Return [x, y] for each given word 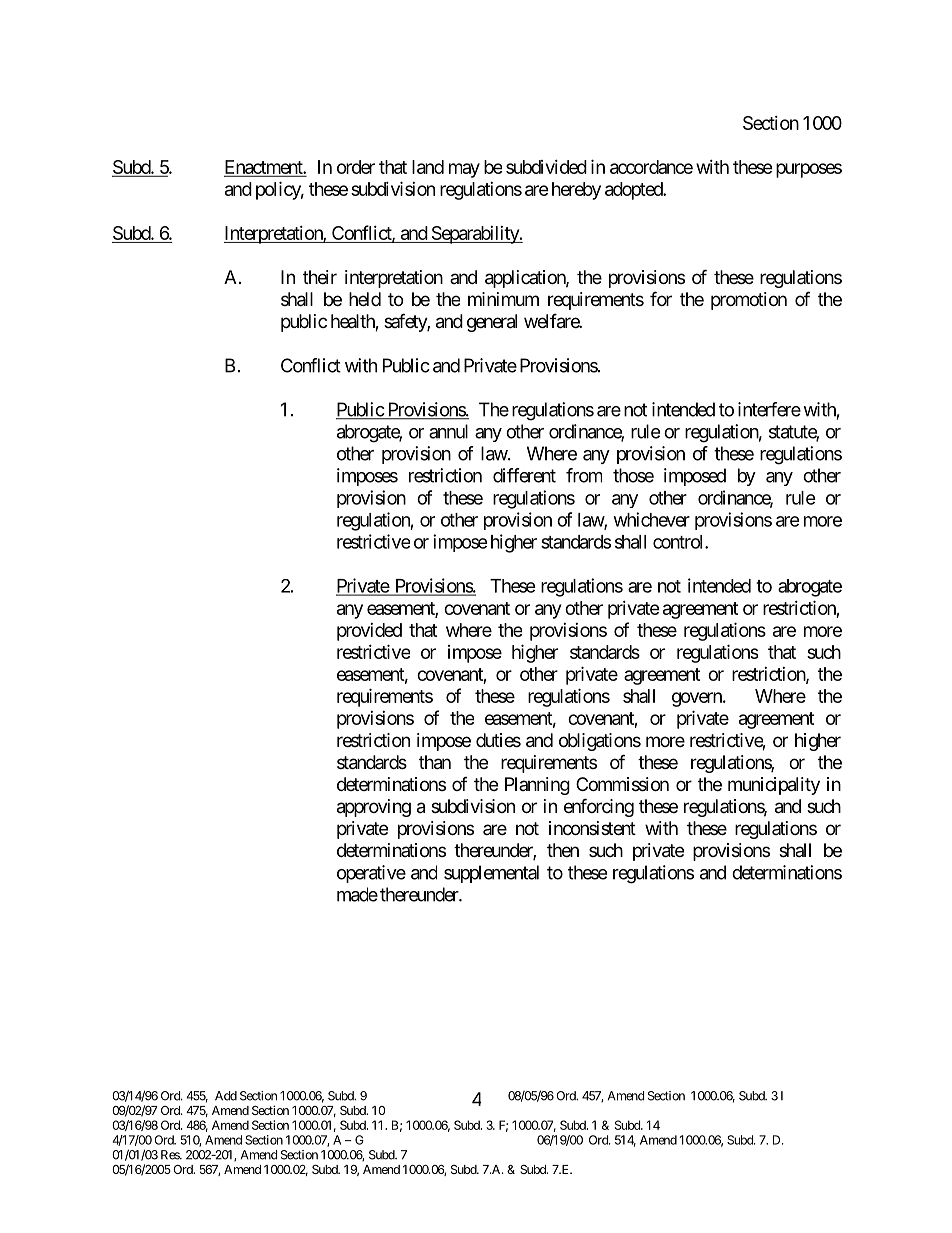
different [524, 475]
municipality [774, 786]
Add [226, 1096]
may [464, 170]
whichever [652, 519]
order [356, 167]
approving [374, 808]
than [435, 762]
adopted [634, 191]
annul [448, 431]
